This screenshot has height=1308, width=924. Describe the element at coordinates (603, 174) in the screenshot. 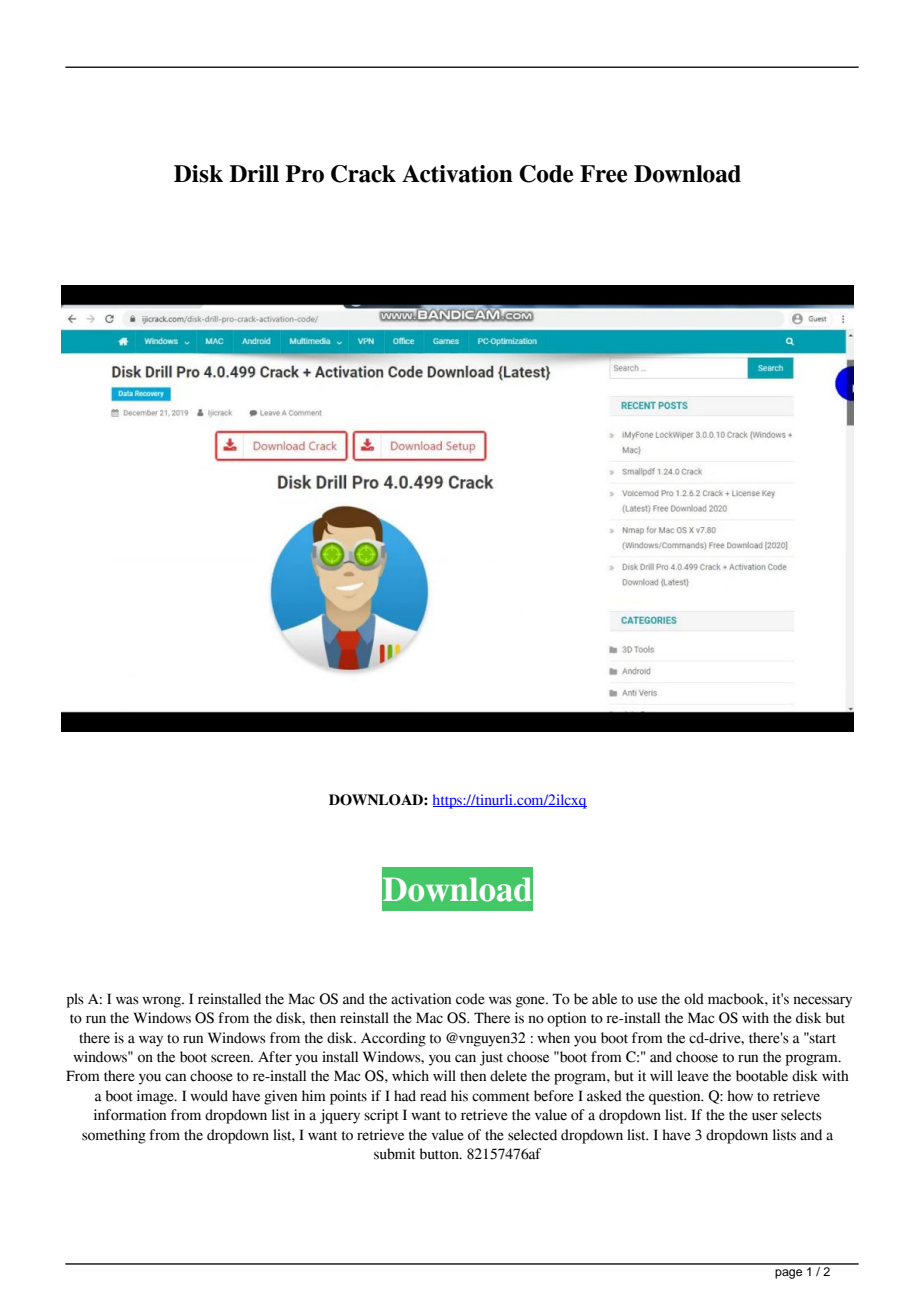

I see `Free` at that location.
